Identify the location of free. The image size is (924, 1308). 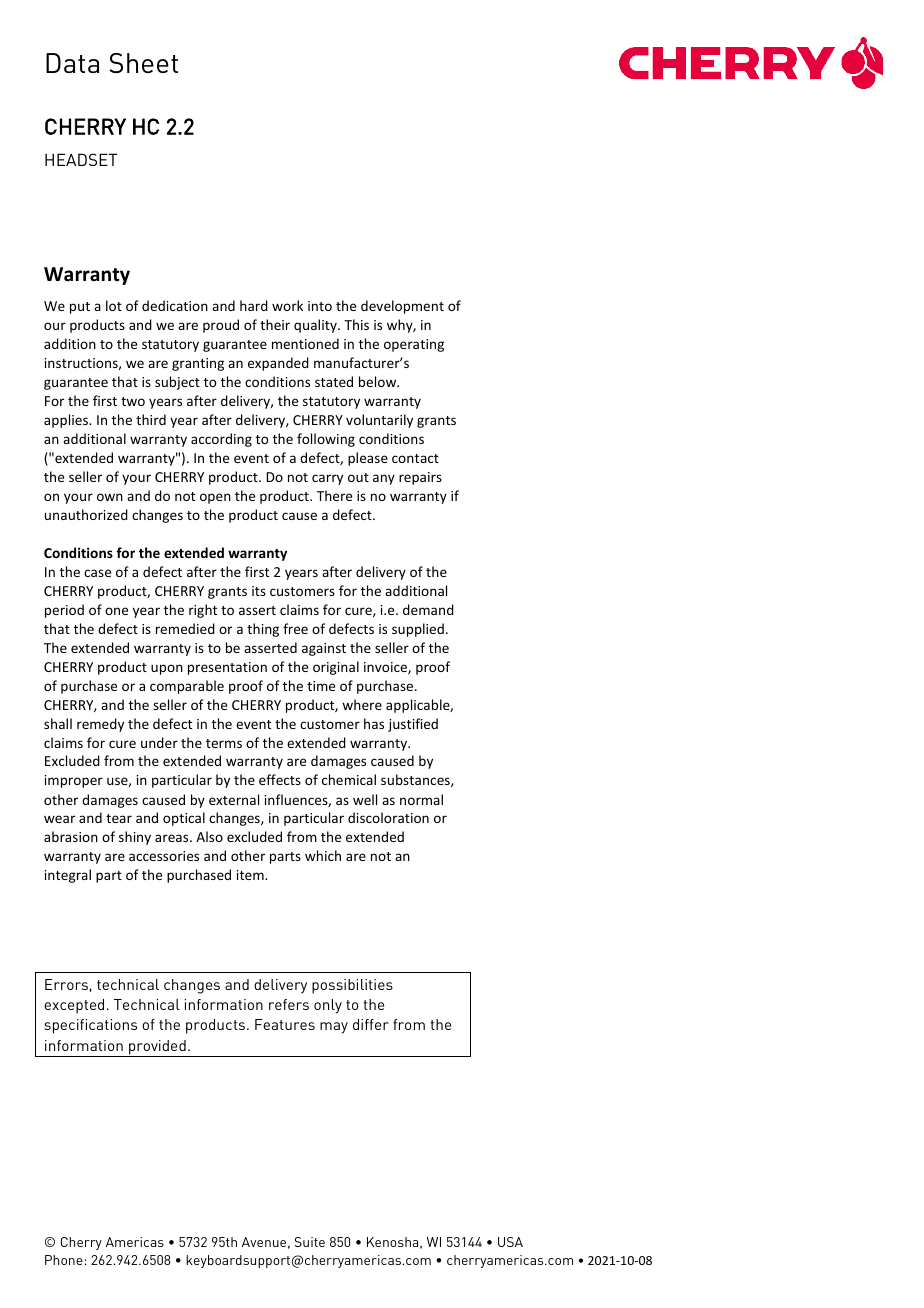
(295, 628).
